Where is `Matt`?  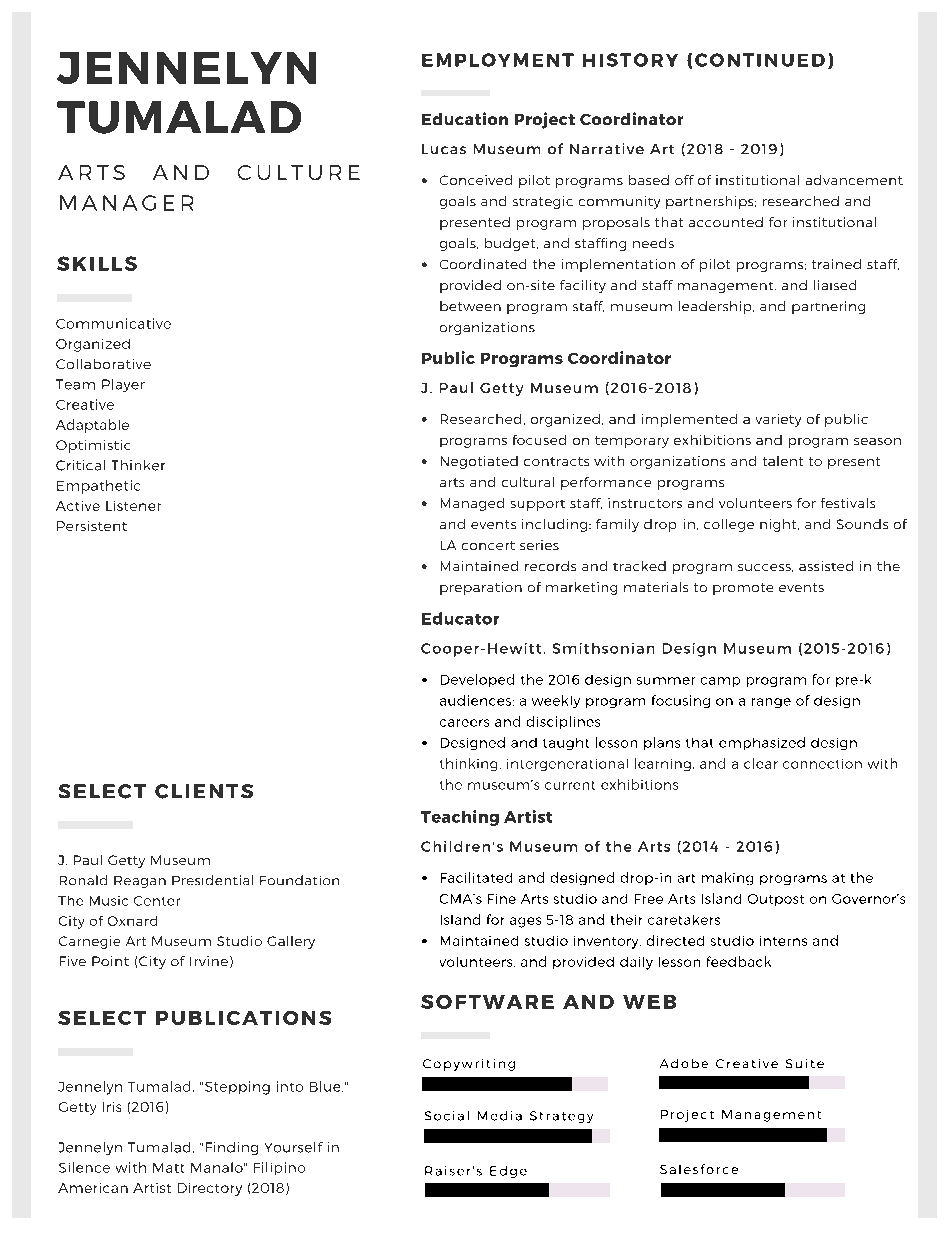
Matt is located at coordinates (168, 1168).
